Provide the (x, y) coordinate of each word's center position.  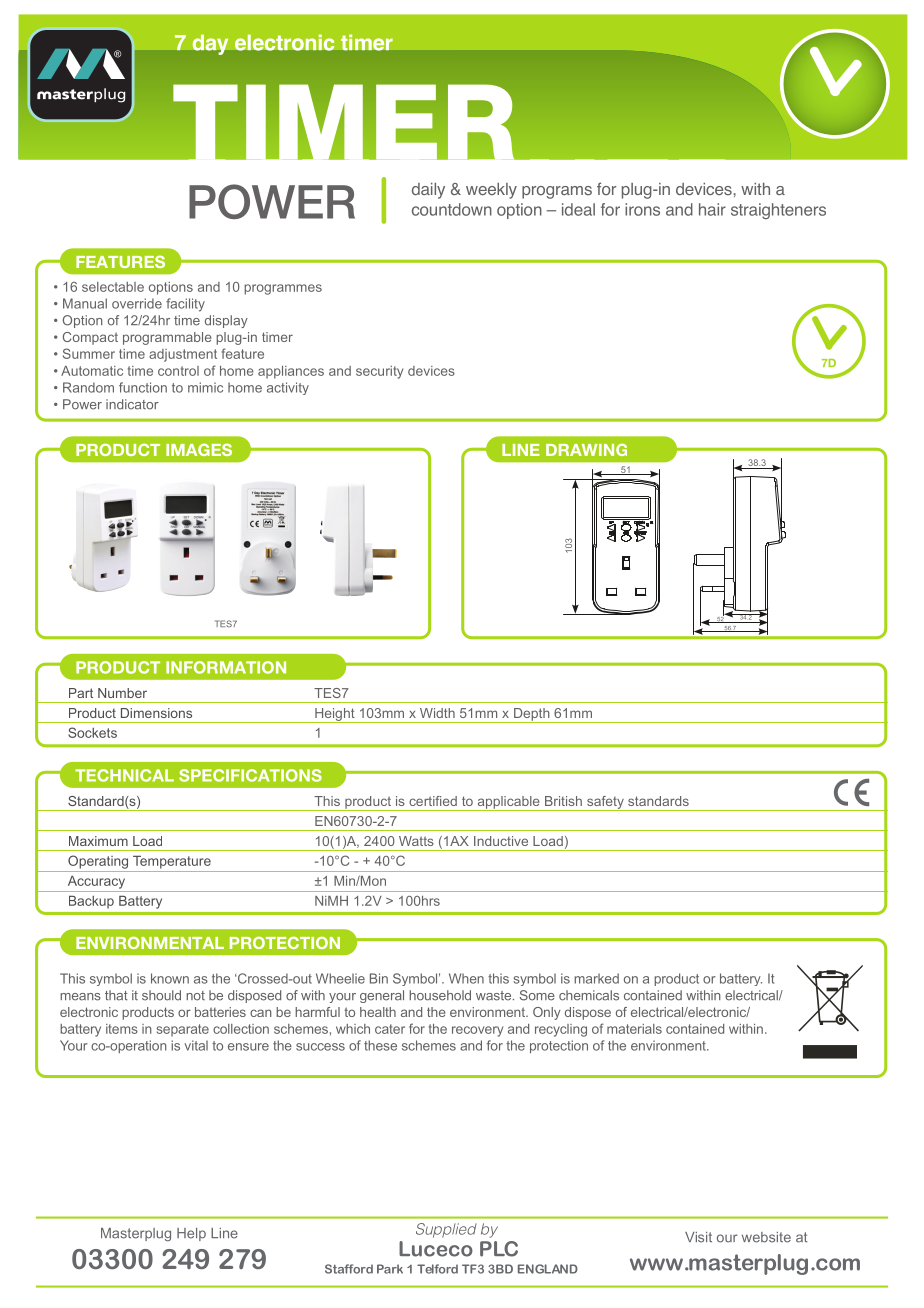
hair (712, 209)
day (210, 44)
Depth (532, 715)
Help (191, 1234)
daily (428, 191)
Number (122, 693)
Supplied (446, 1230)
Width (437, 713)
